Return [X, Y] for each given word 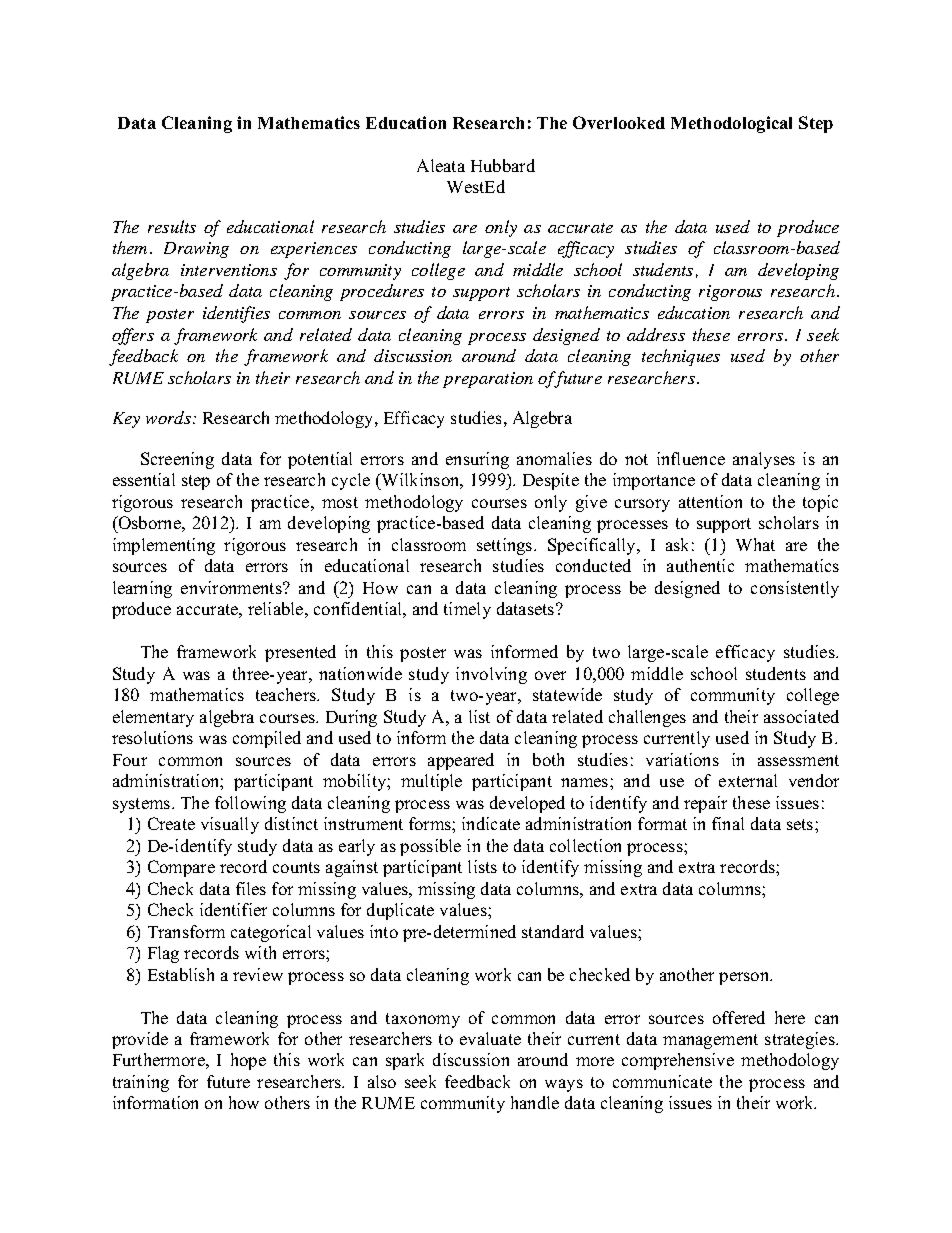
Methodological [731, 124]
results [172, 226]
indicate [491, 823]
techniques [681, 357]
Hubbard [503, 165]
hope [248, 1061]
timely [467, 610]
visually [230, 825]
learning [142, 589]
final [728, 823]
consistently [795, 589]
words [168, 417]
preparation [488, 380]
